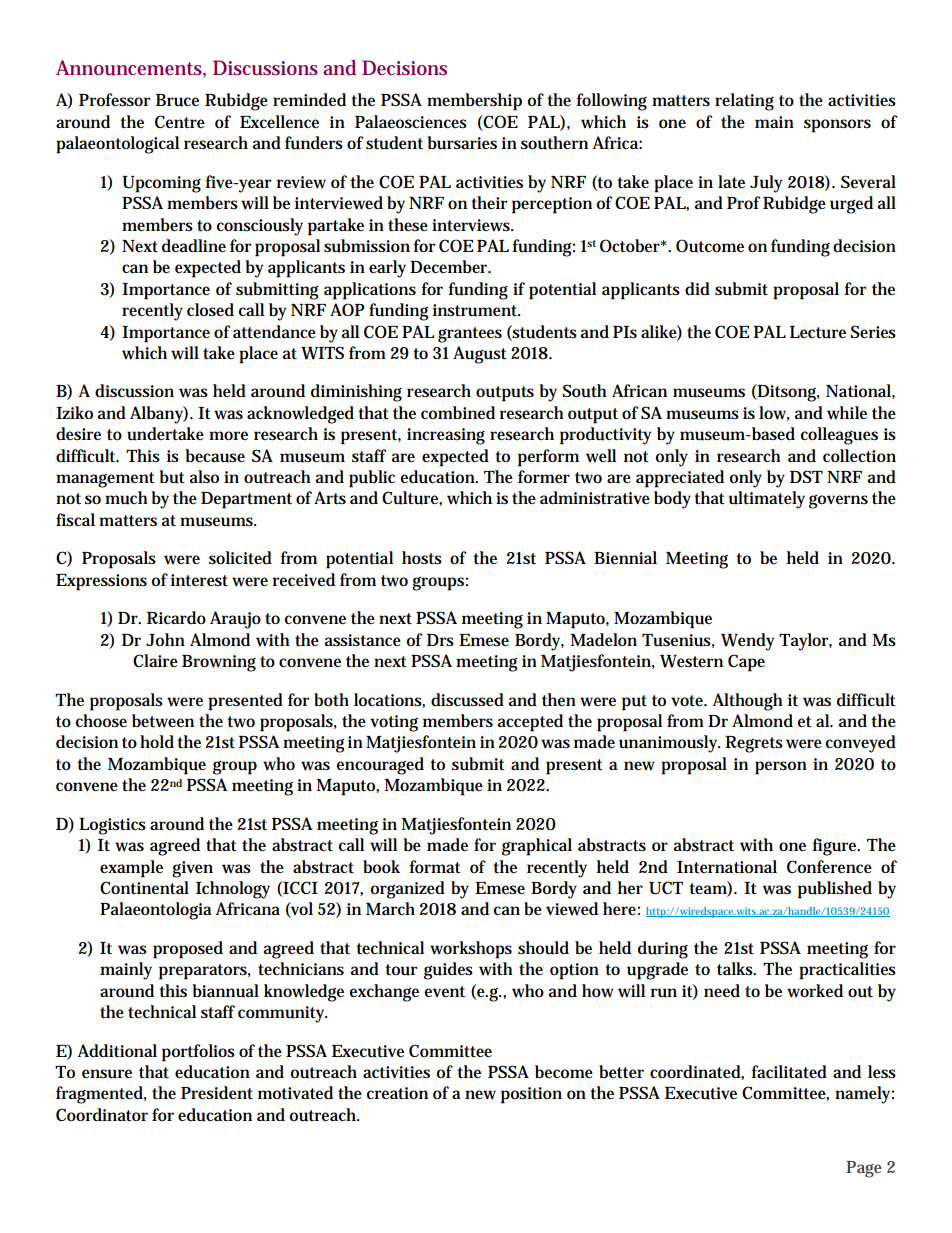 The height and width of the screenshot is (1233, 952). Describe the element at coordinates (837, 126) in the screenshot. I see `sponsors` at that location.
